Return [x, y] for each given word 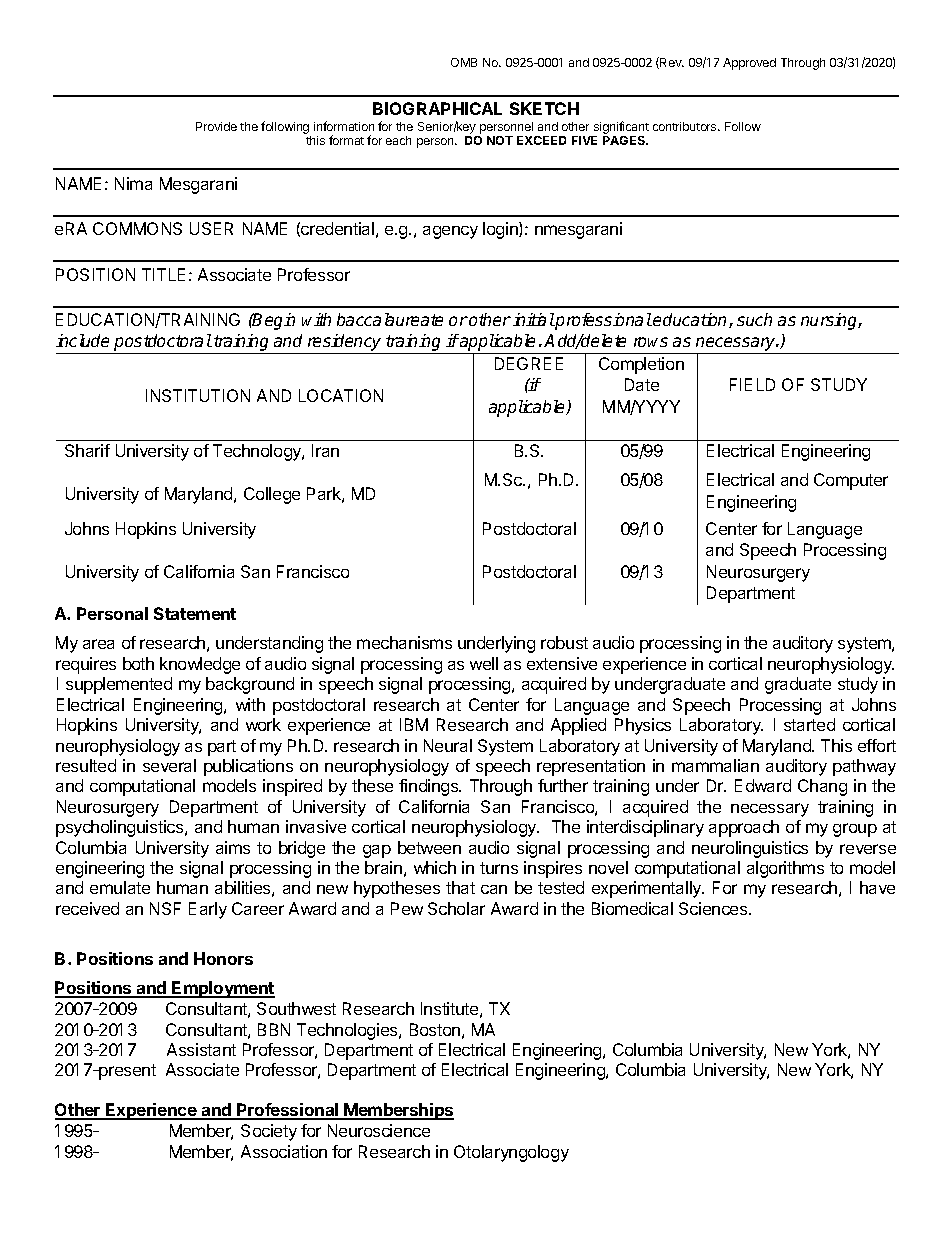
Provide [216, 126]
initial [534, 319]
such [754, 319]
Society [269, 1132]
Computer [851, 481]
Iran [325, 450]
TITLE [163, 274]
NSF [165, 908]
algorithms [785, 869]
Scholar [456, 908]
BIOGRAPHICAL [437, 108]
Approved [749, 64]
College [272, 495]
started [809, 724]
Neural [448, 745]
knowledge [200, 665]
